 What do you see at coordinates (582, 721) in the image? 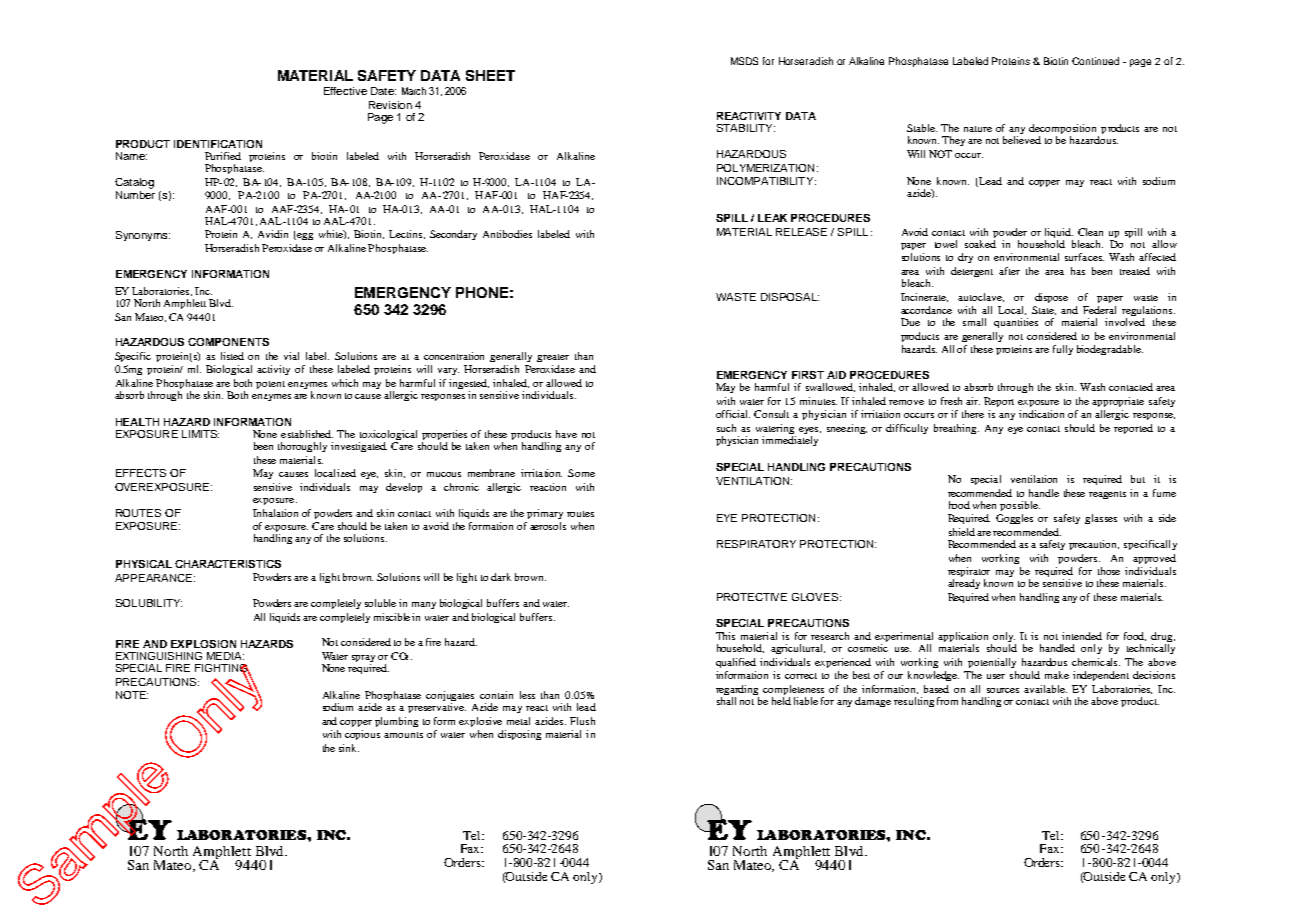
I see `Flush` at bounding box center [582, 721].
